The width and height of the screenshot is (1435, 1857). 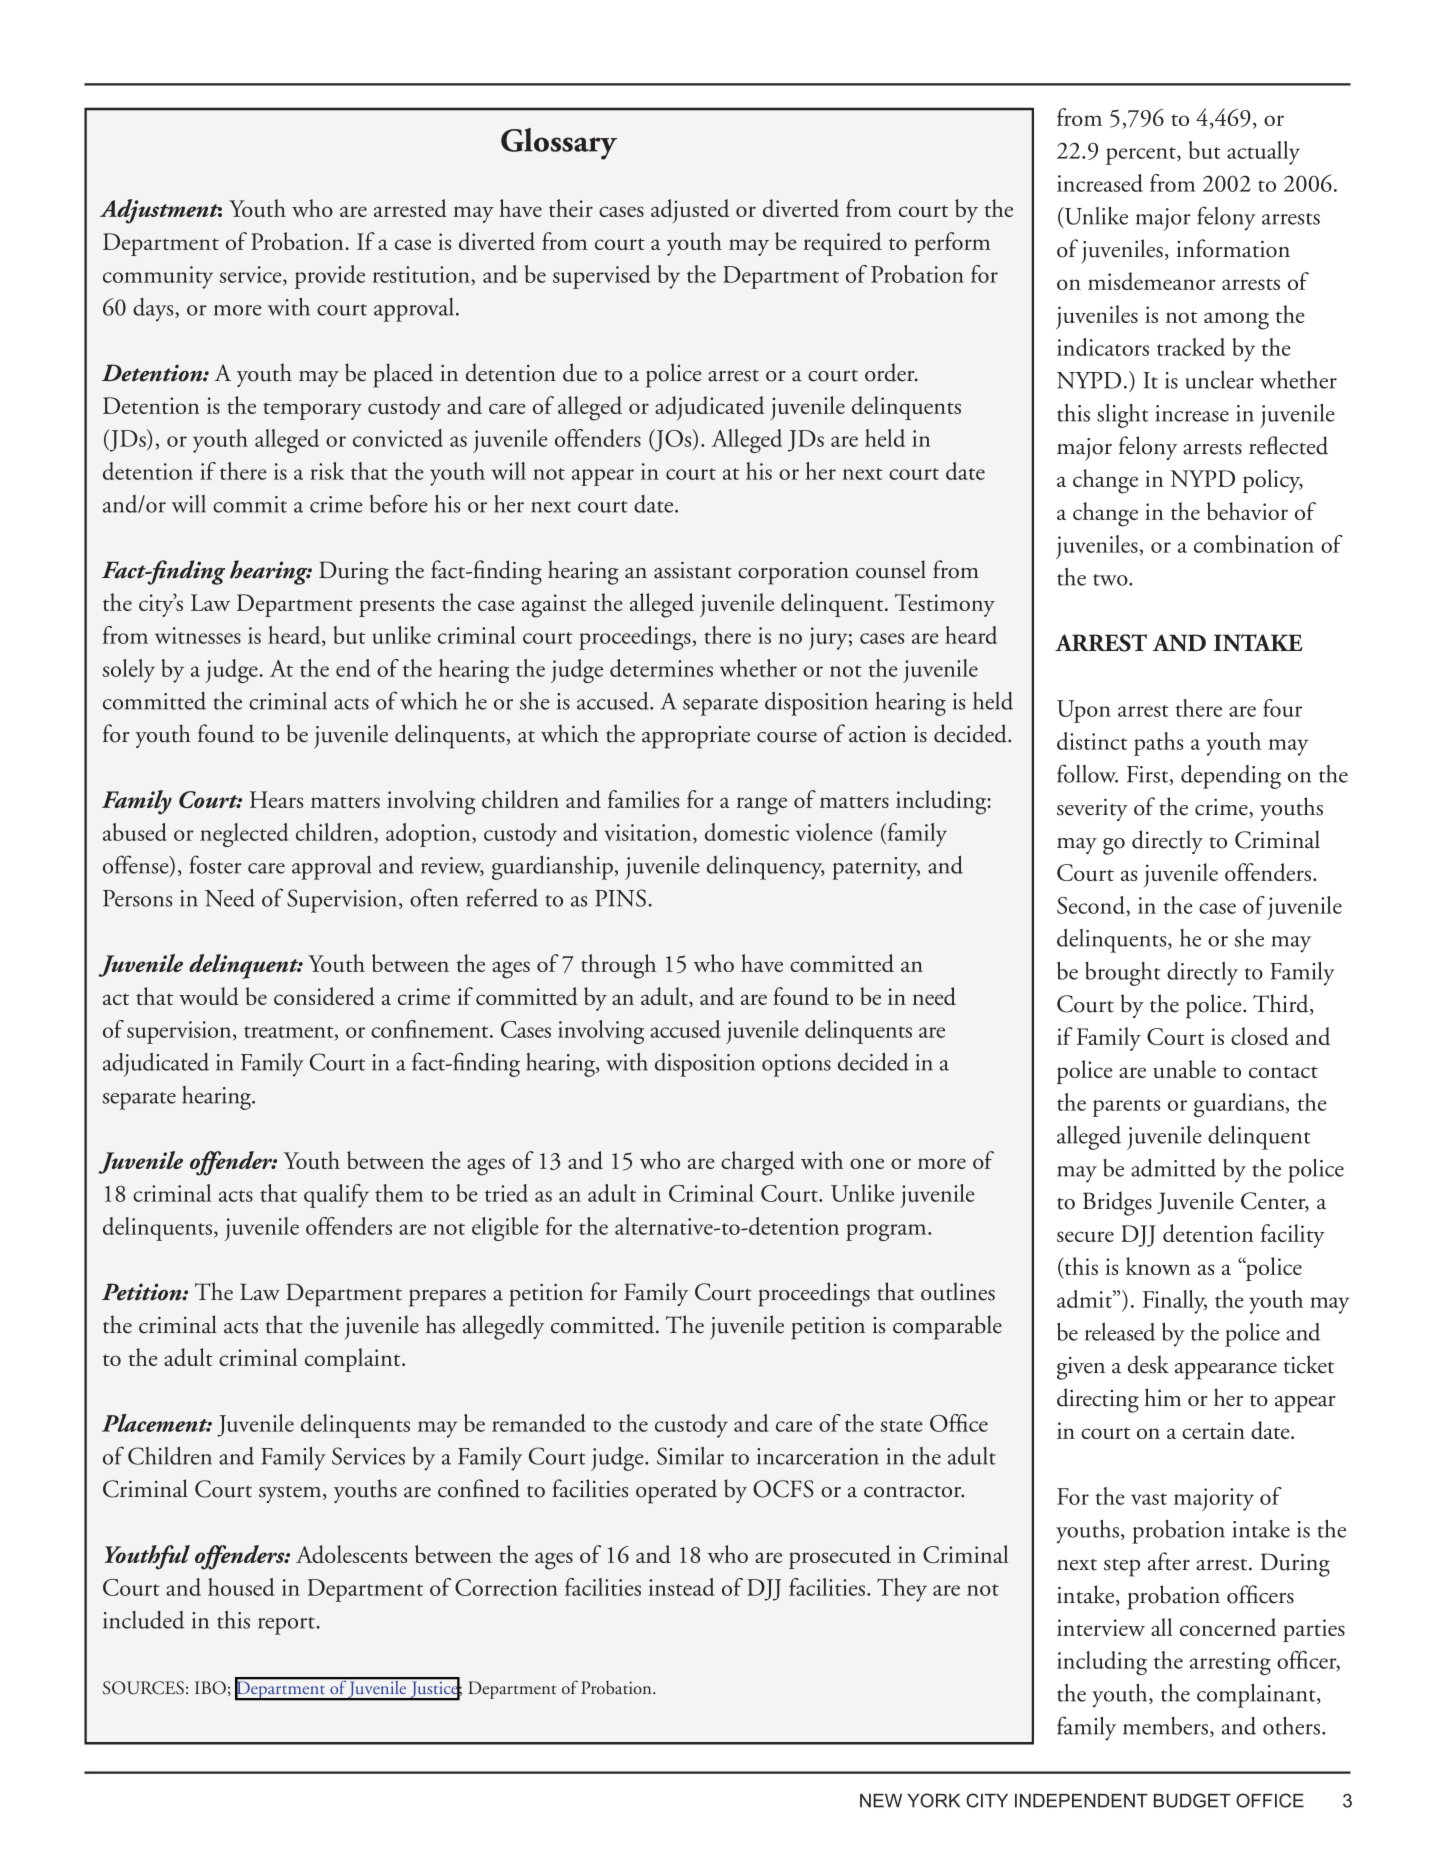 What do you see at coordinates (291, 1494) in the screenshot?
I see `system` at bounding box center [291, 1494].
